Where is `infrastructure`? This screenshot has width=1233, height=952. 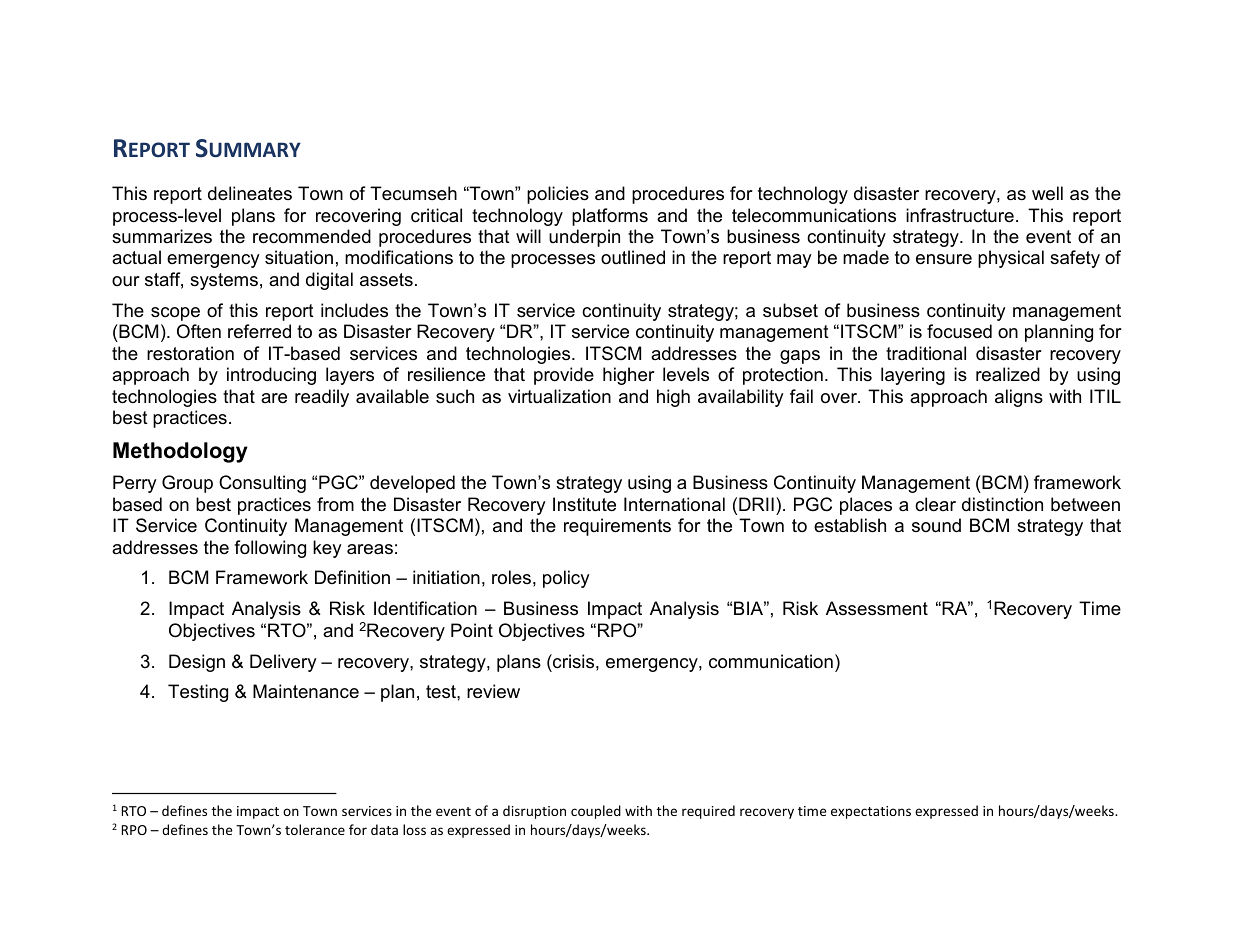 infrastructure is located at coordinates (960, 215).
